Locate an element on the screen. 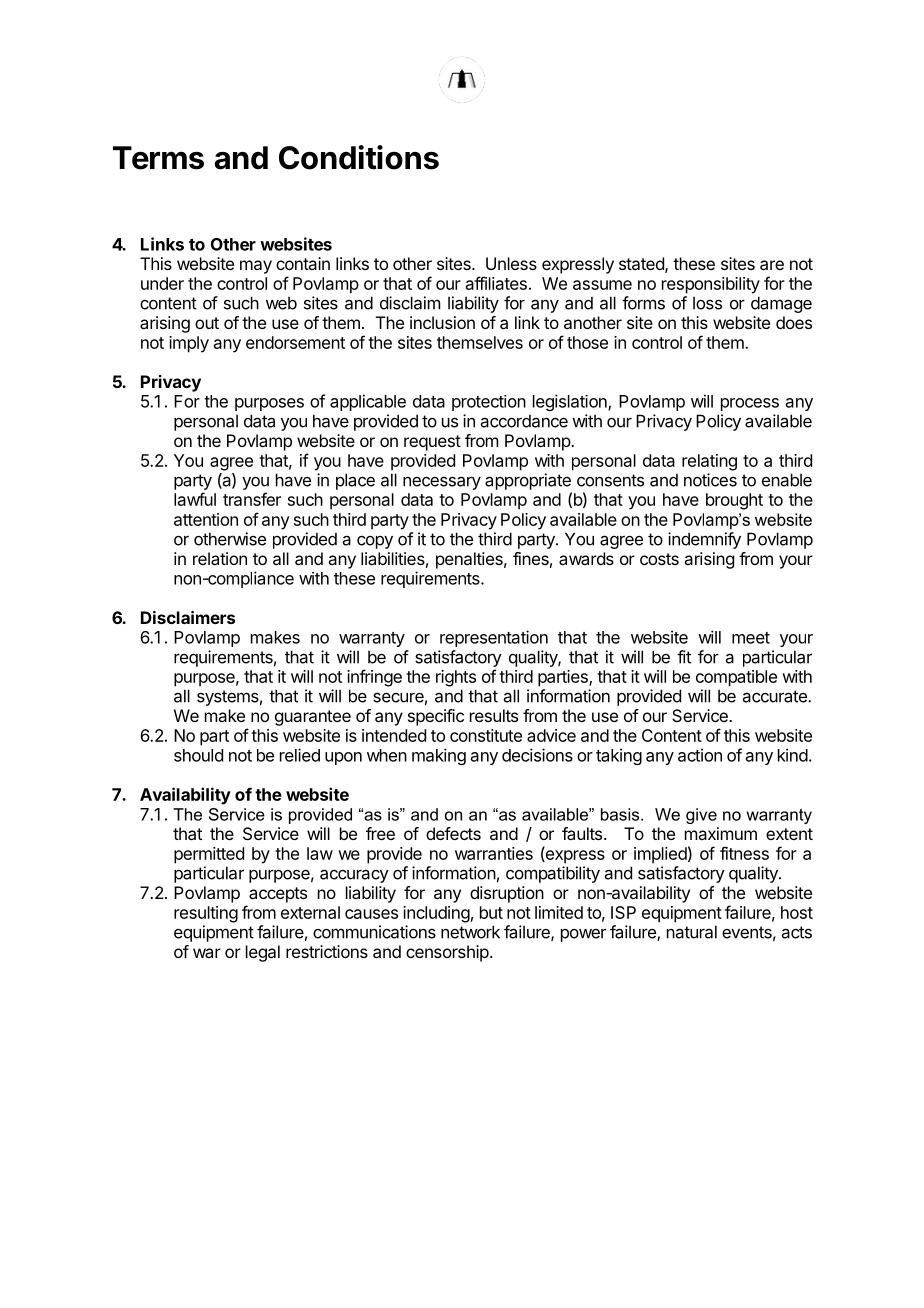 The height and width of the screenshot is (1308, 924). process is located at coordinates (750, 404).
